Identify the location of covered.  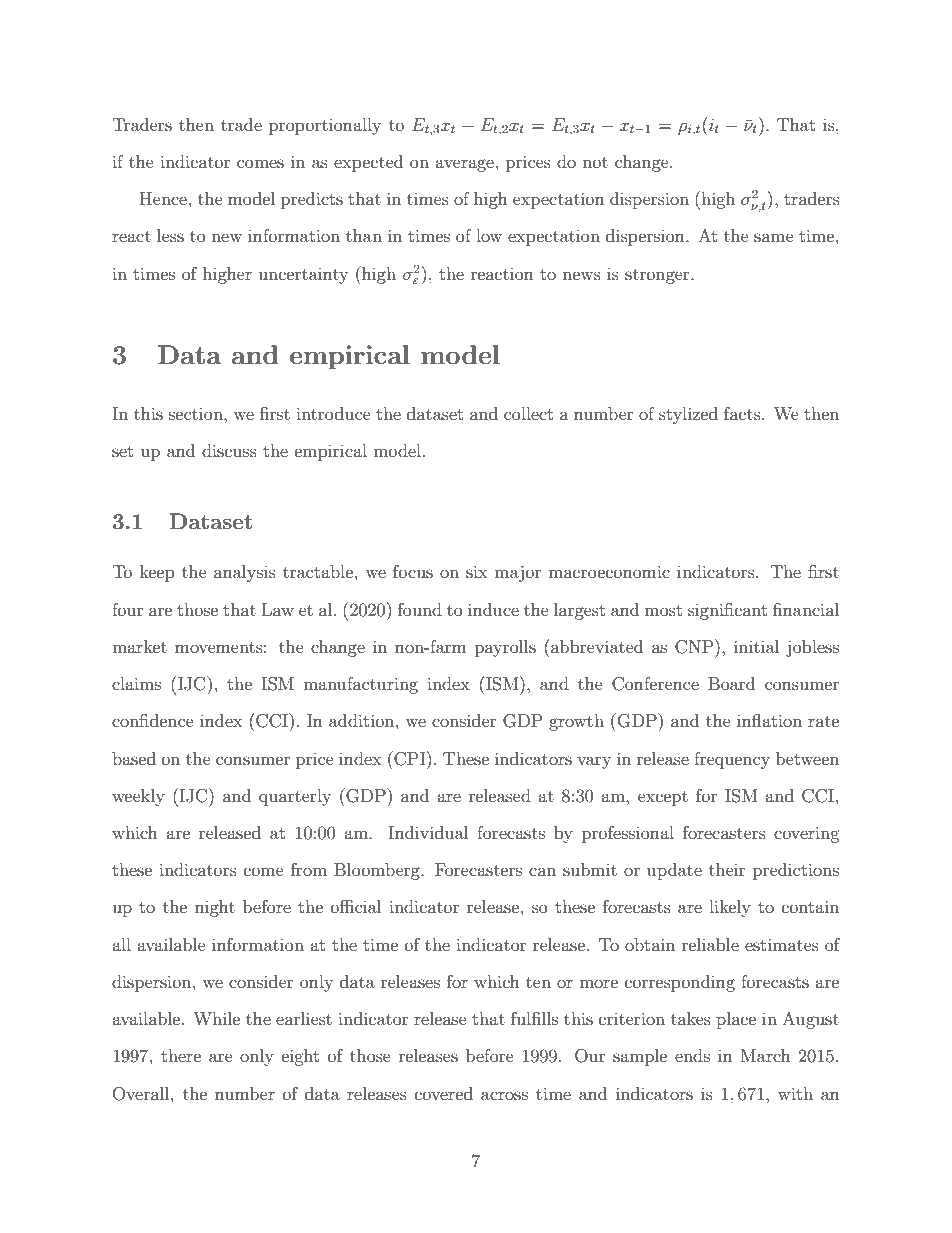
(444, 1093).
